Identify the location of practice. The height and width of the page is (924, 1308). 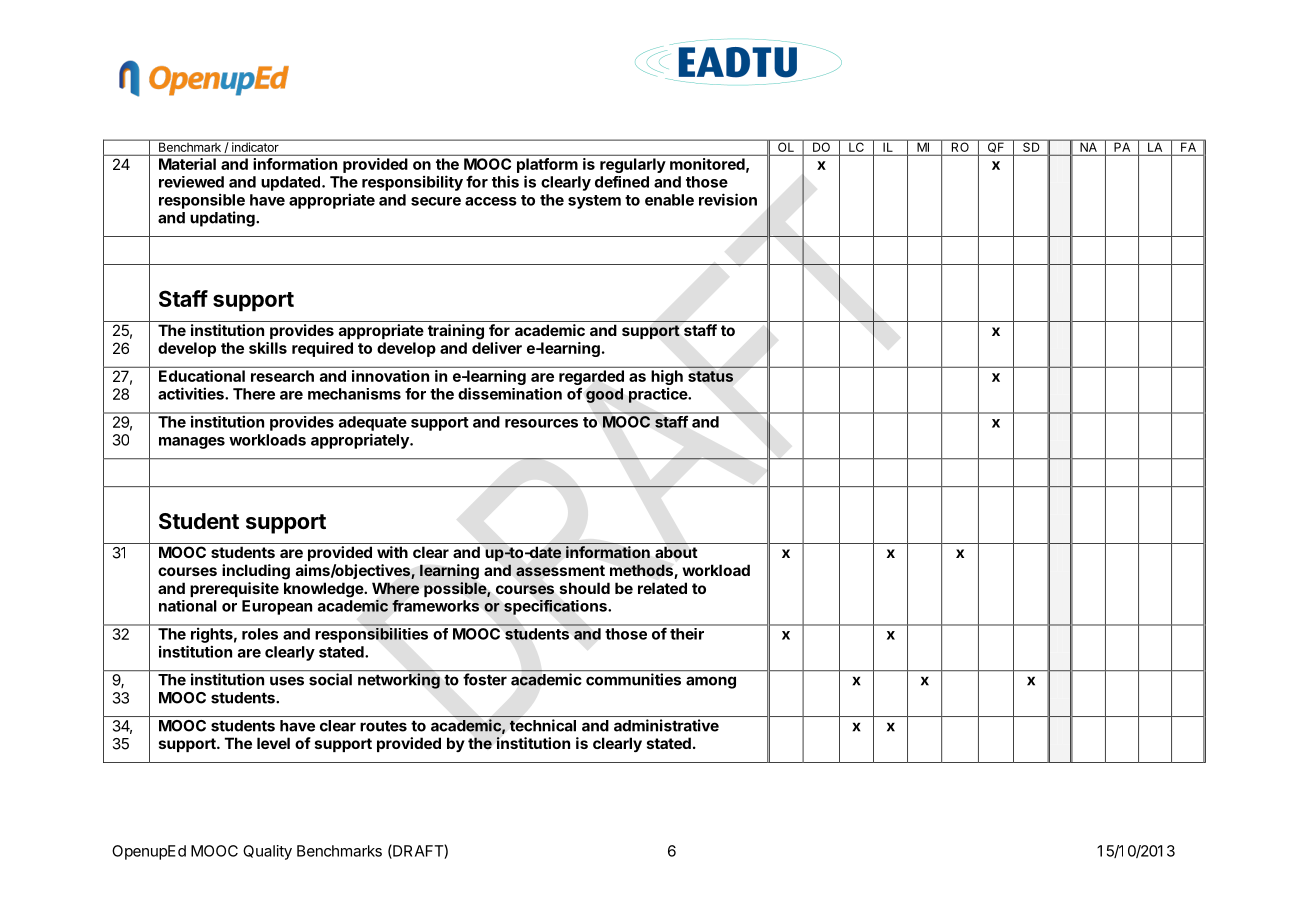
(659, 395).
